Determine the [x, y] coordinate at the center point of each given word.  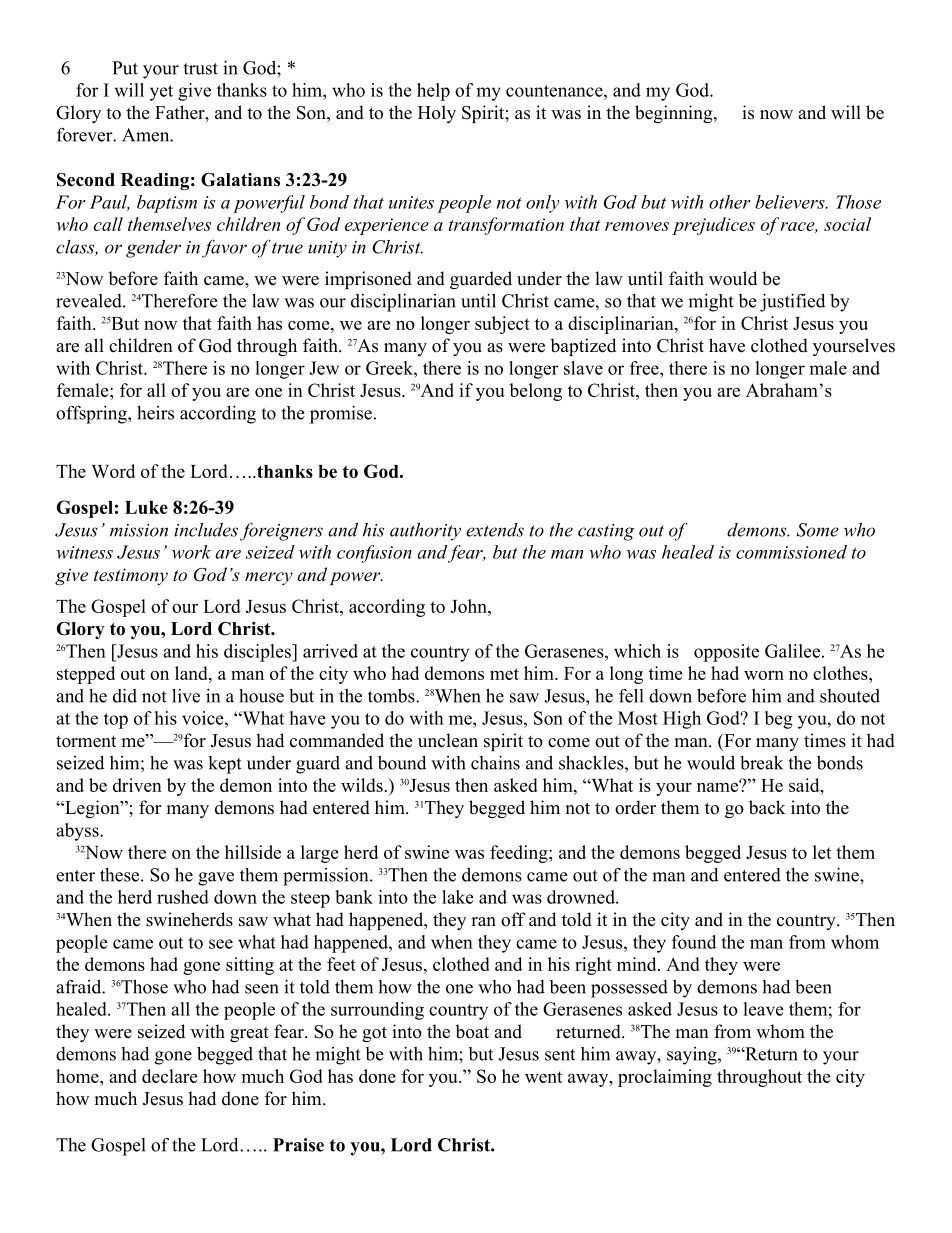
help [433, 92]
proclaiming [665, 1078]
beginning [673, 114]
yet [161, 93]
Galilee [792, 651]
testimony [131, 576]
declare [170, 1076]
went [543, 1077]
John [469, 606]
